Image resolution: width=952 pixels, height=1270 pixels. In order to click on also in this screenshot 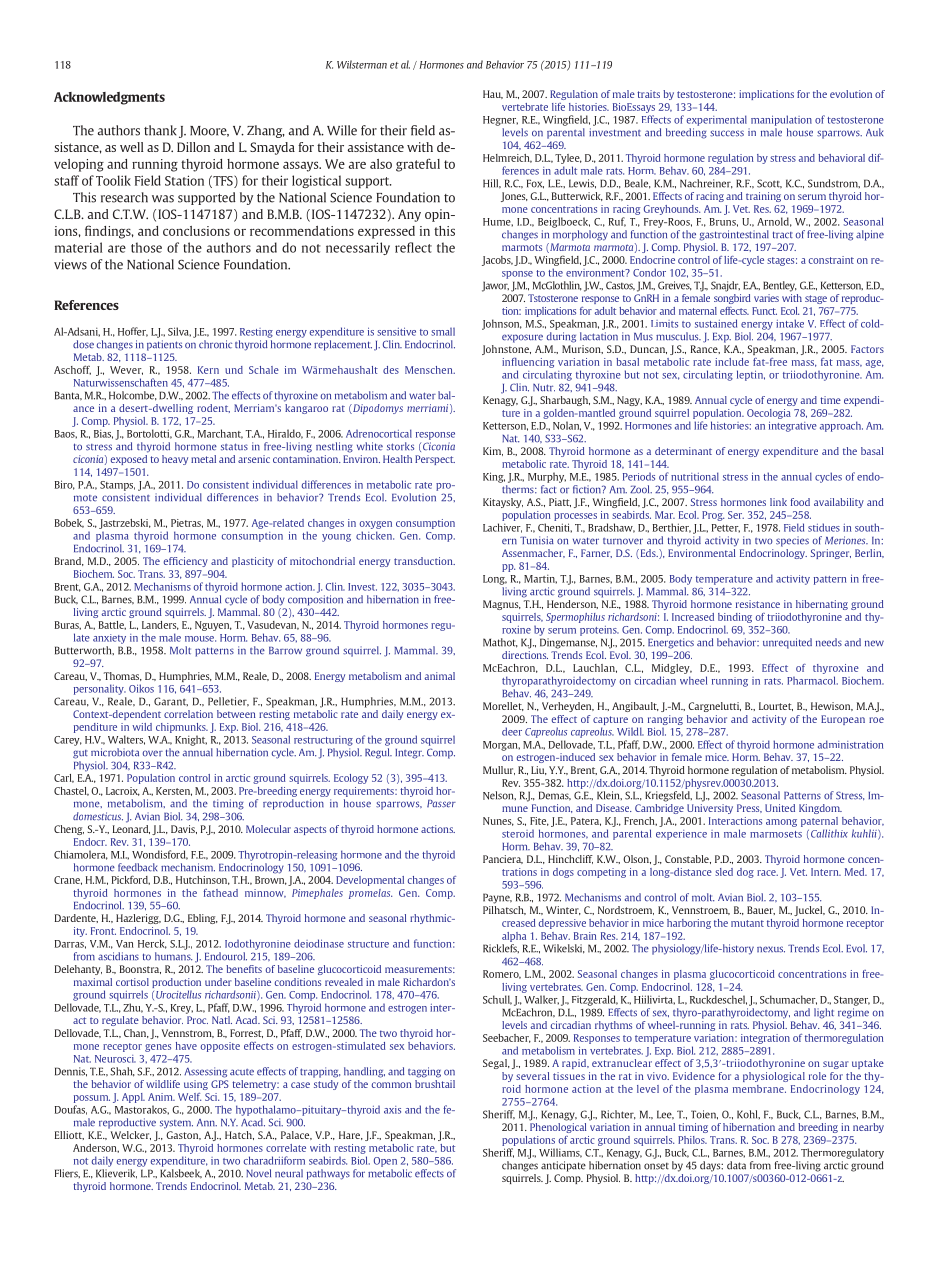, I will do `click(381, 164)`.
